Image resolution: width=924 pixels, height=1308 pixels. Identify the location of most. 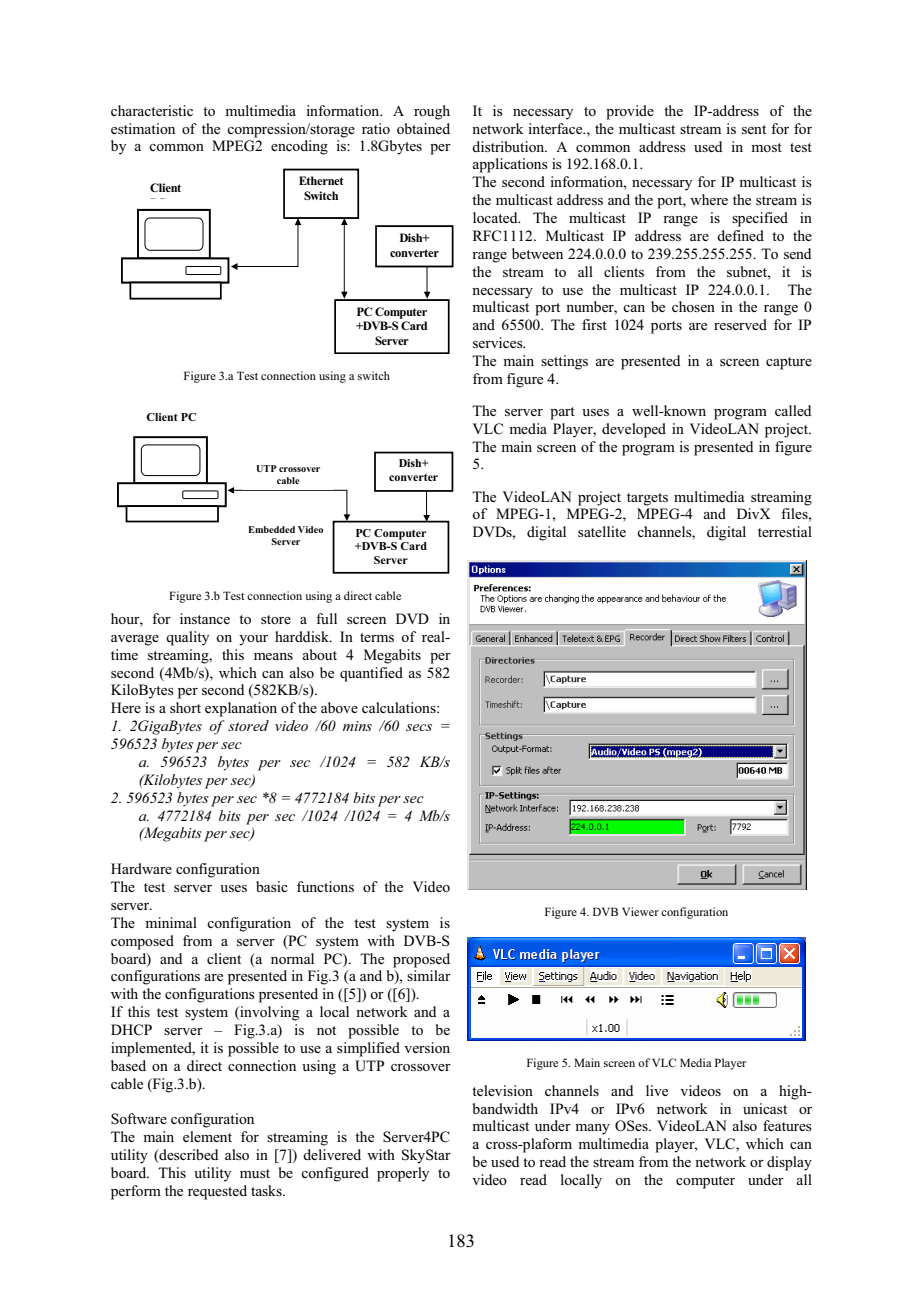
(766, 147).
